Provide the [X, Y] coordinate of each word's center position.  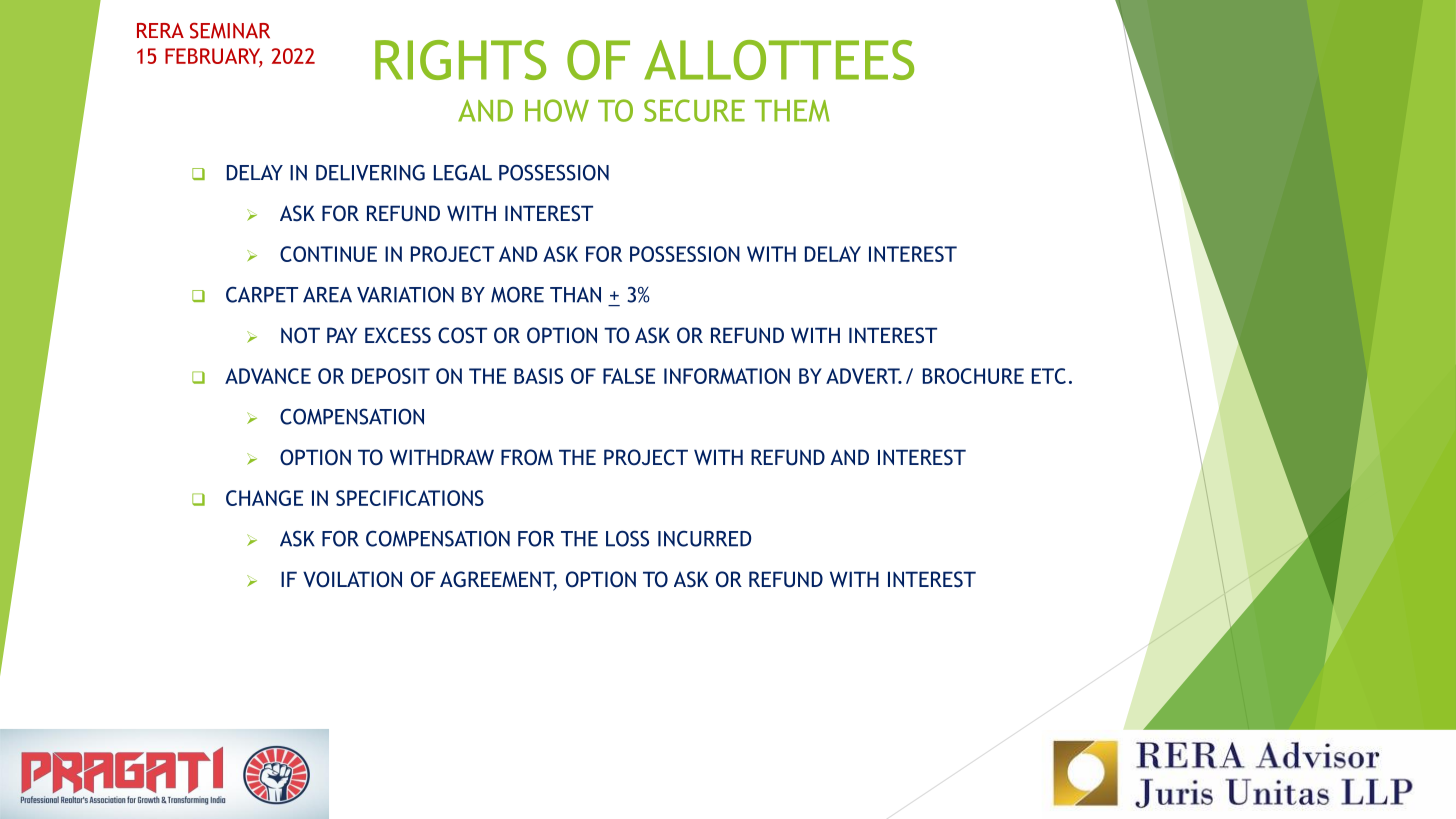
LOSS [627, 538]
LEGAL [463, 172]
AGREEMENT [498, 580]
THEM [792, 111]
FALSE [629, 376]
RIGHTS [460, 60]
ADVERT [864, 376]
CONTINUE [328, 254]
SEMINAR [230, 31]
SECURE [694, 110]
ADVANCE [268, 376]
